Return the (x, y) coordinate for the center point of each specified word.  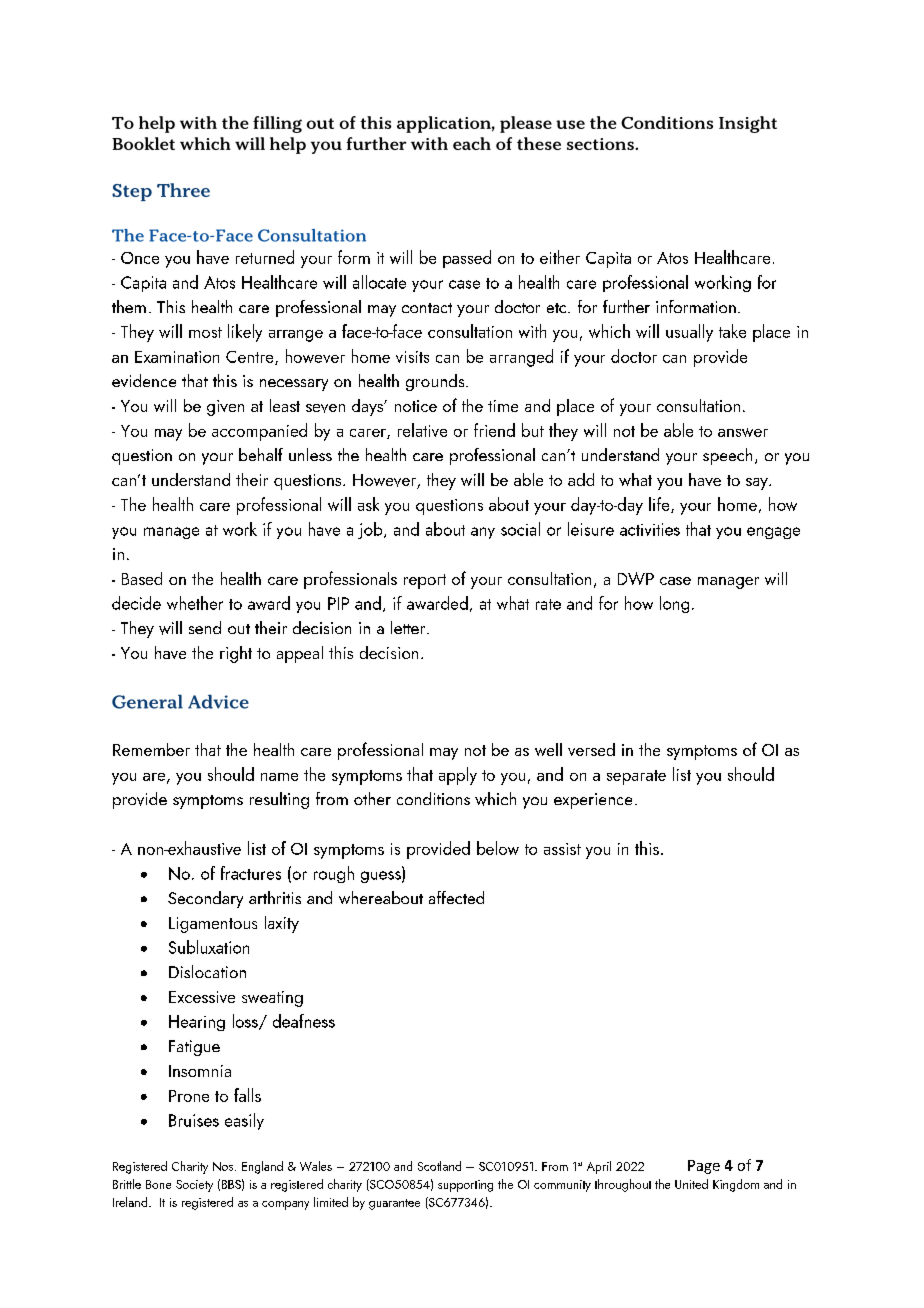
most (205, 332)
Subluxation (209, 947)
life (660, 505)
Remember (151, 749)
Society (194, 1186)
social (520, 529)
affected (456, 897)
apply (458, 776)
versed (591, 749)
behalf (261, 454)
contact (427, 308)
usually (689, 333)
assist (562, 849)
